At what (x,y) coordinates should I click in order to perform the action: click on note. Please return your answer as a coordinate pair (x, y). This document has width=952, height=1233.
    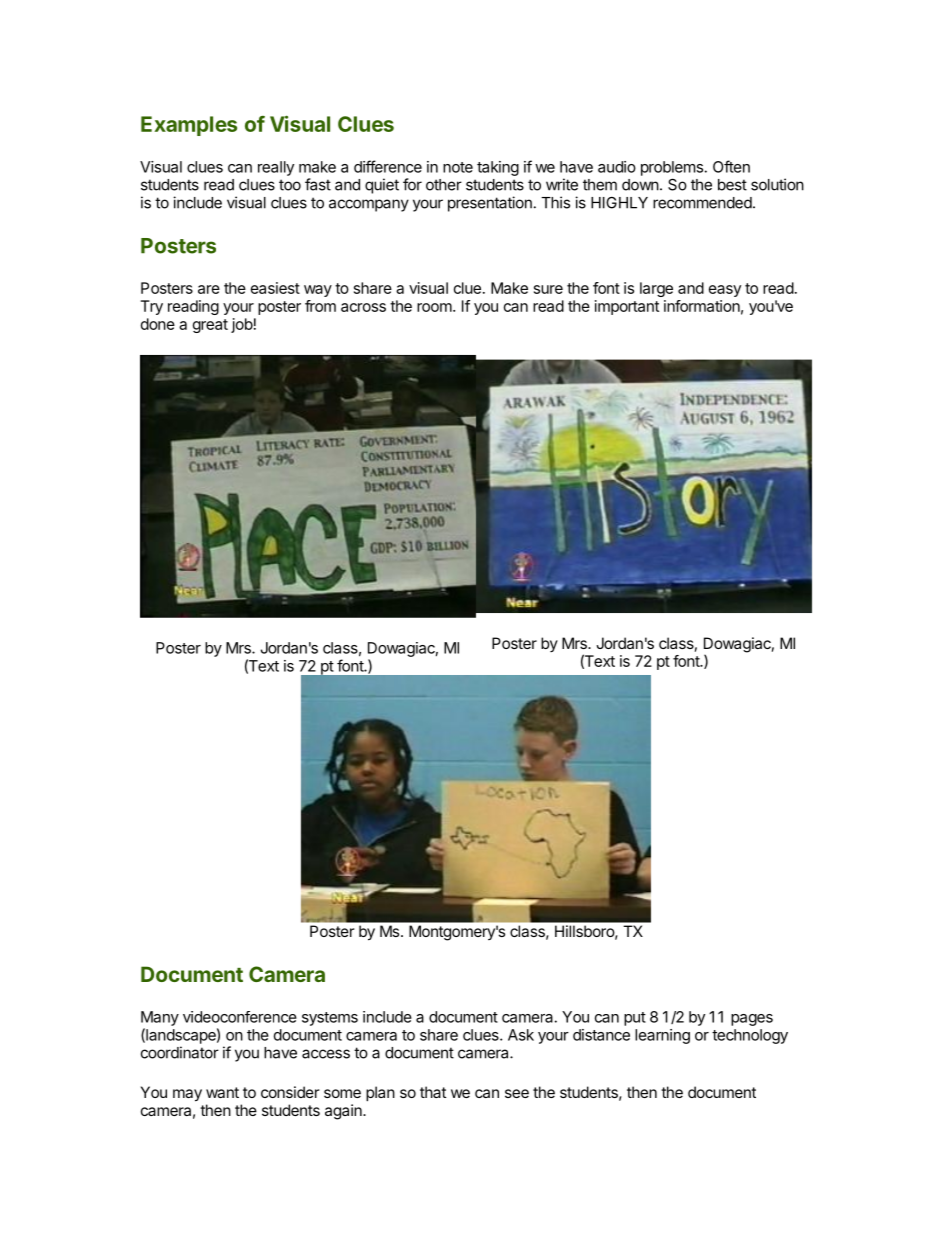
    Looking at the image, I should click on (458, 167).
